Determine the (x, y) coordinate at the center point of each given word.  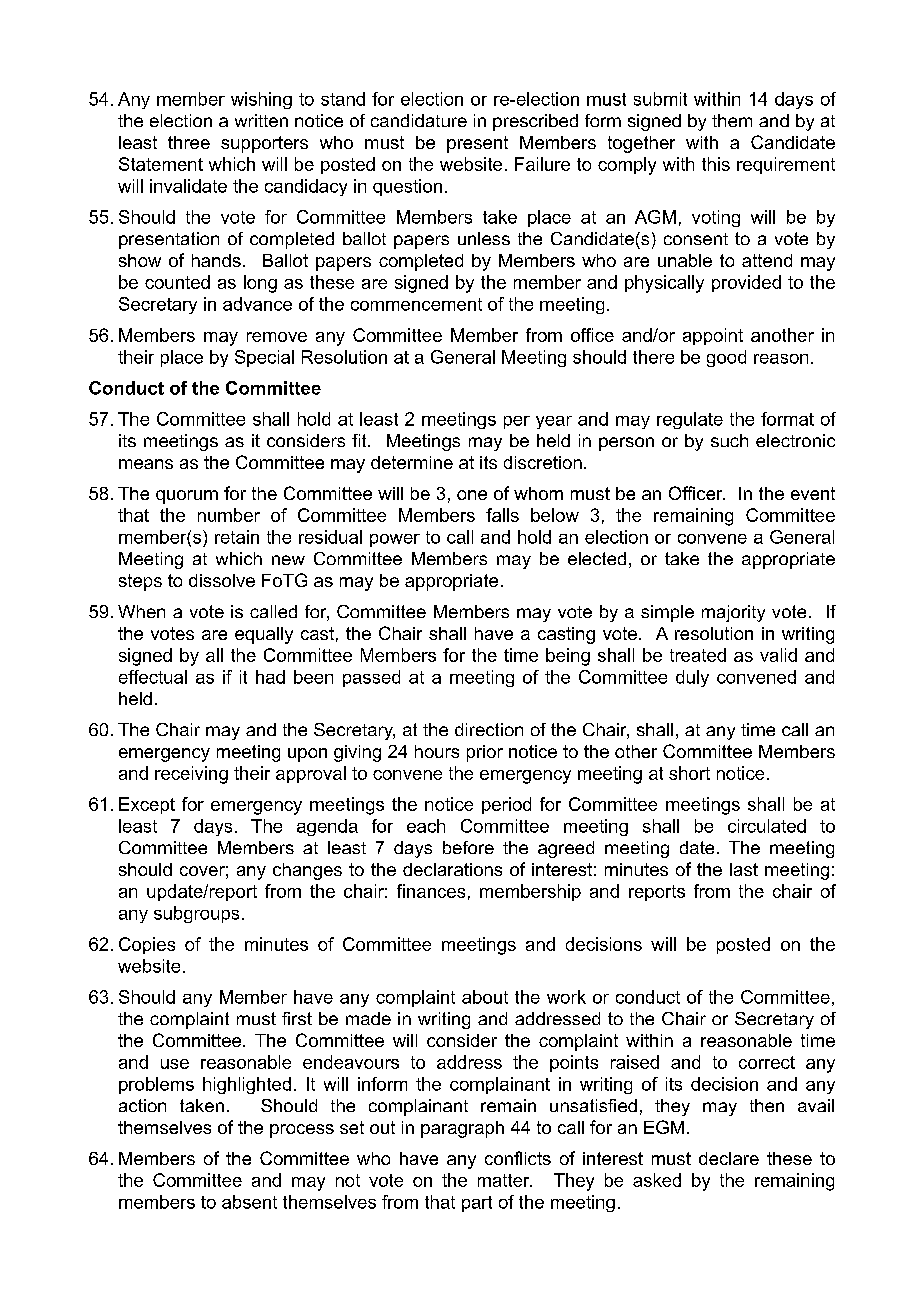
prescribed (535, 122)
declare (729, 1158)
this (716, 164)
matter (505, 1180)
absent (249, 1202)
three (189, 142)
